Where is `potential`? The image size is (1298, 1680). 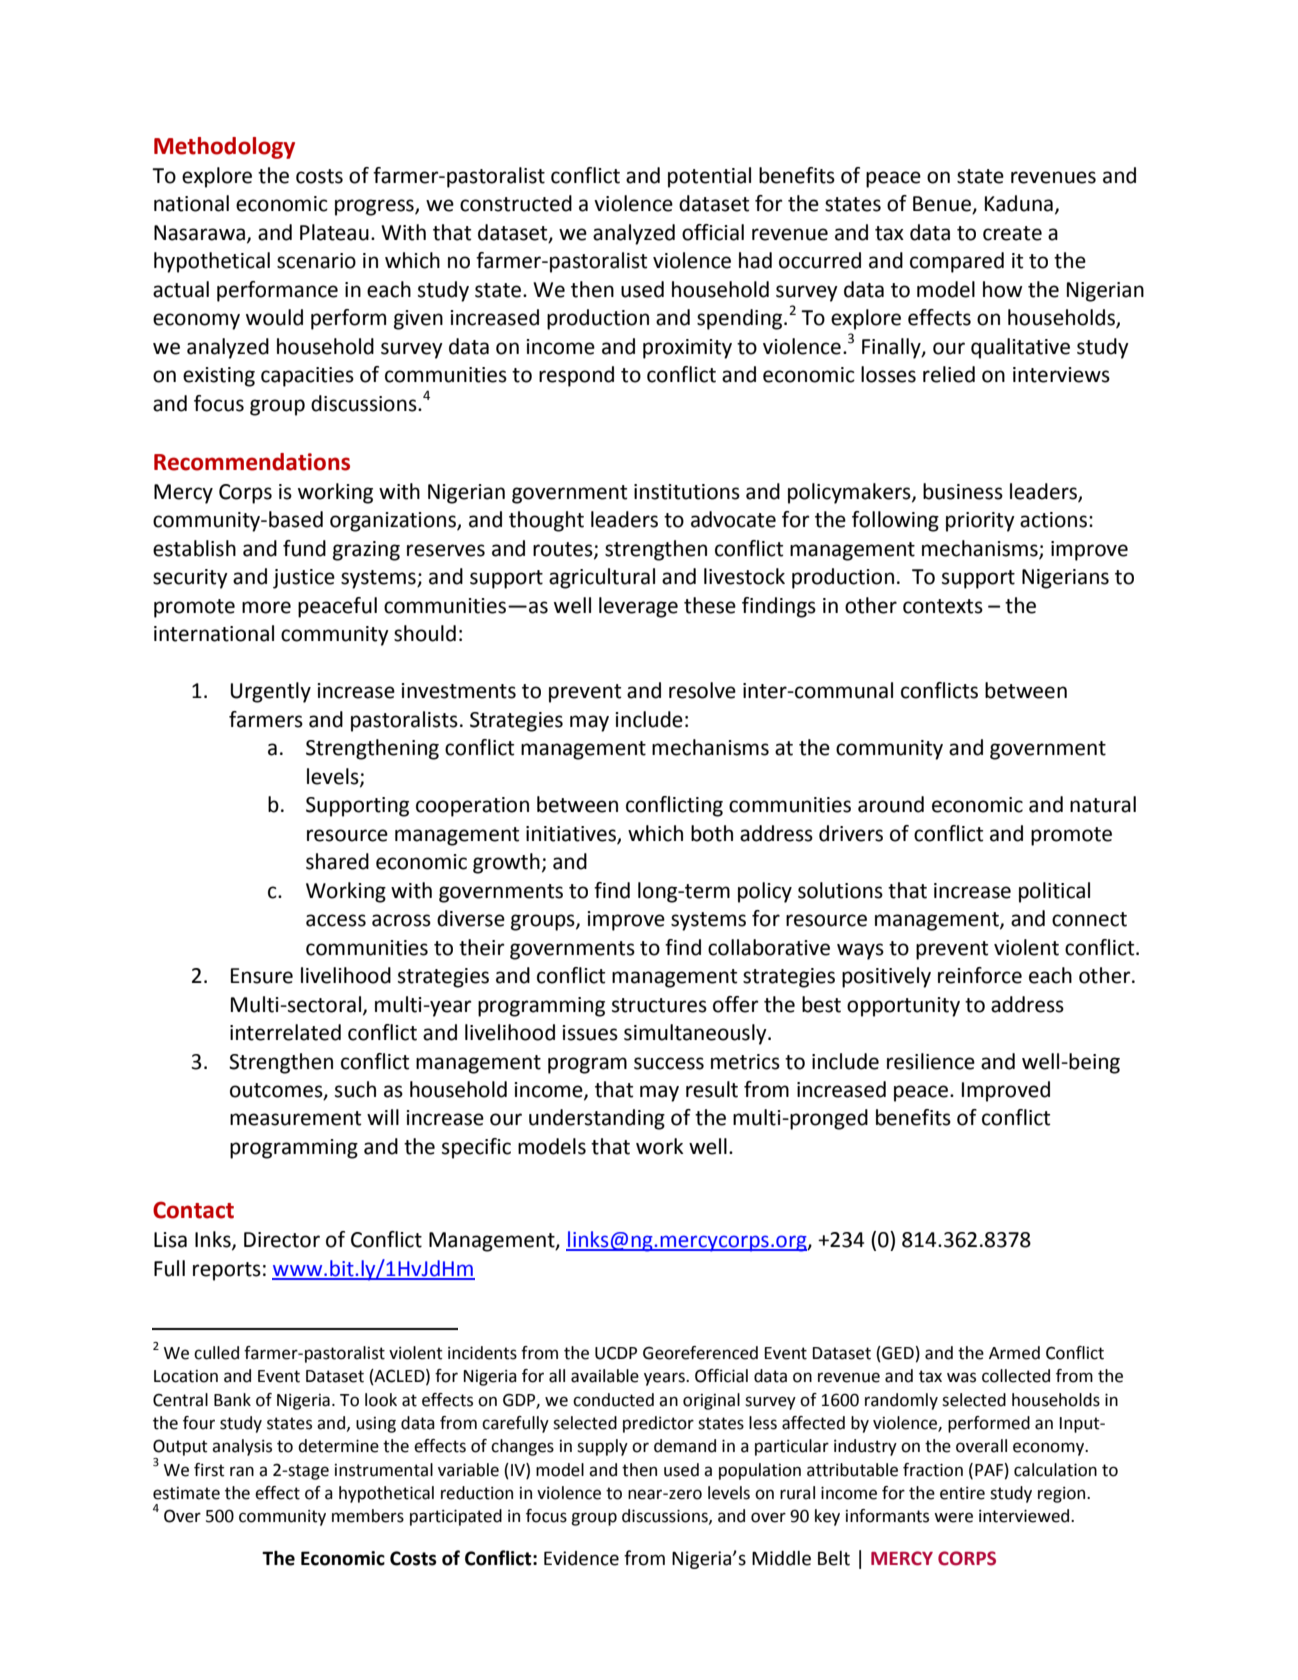
potential is located at coordinates (709, 177).
